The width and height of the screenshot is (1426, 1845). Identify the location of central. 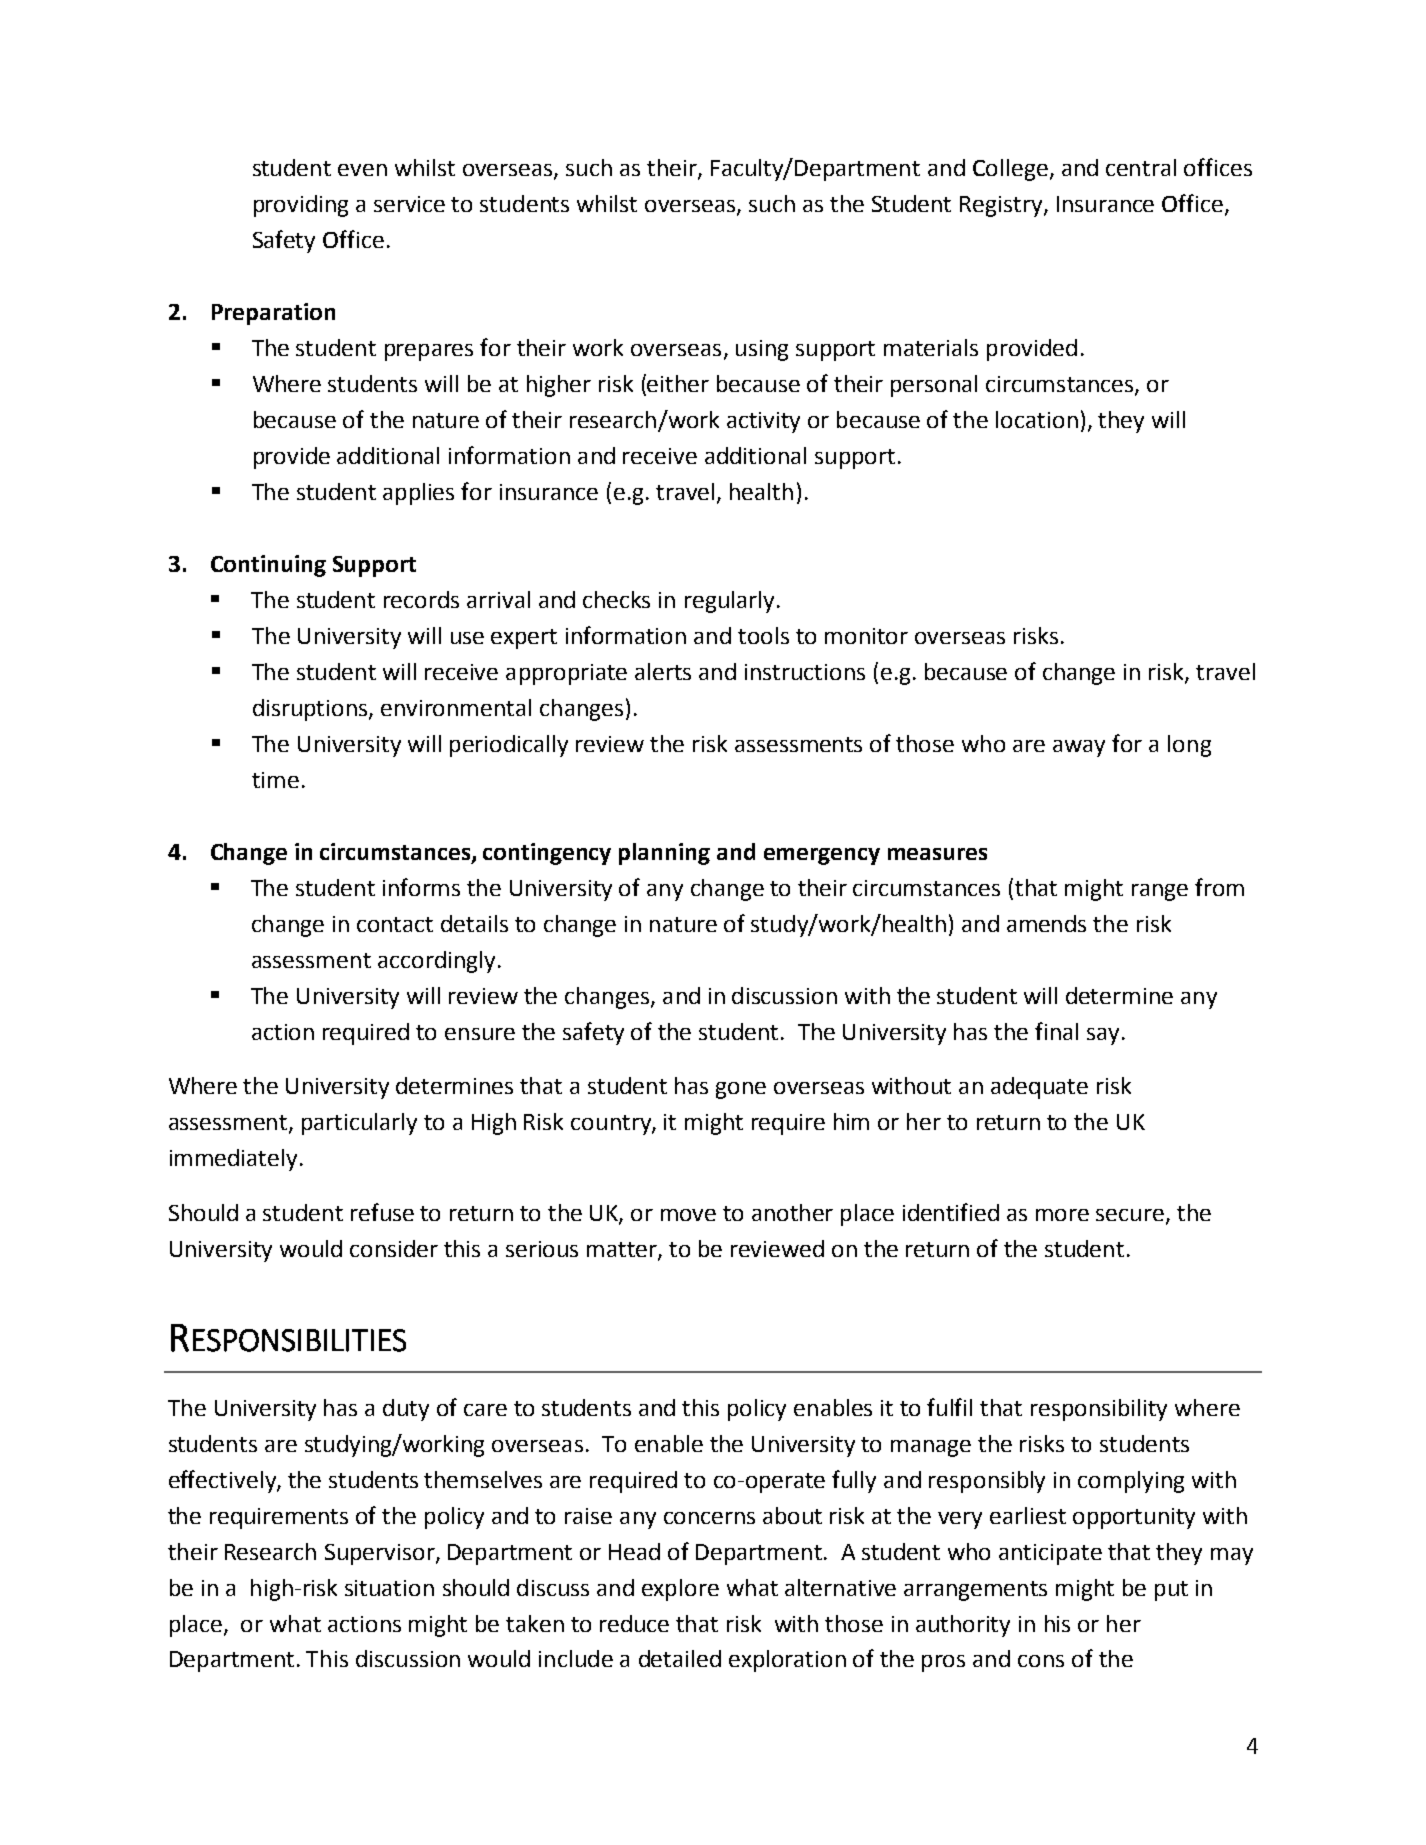
(1141, 167).
